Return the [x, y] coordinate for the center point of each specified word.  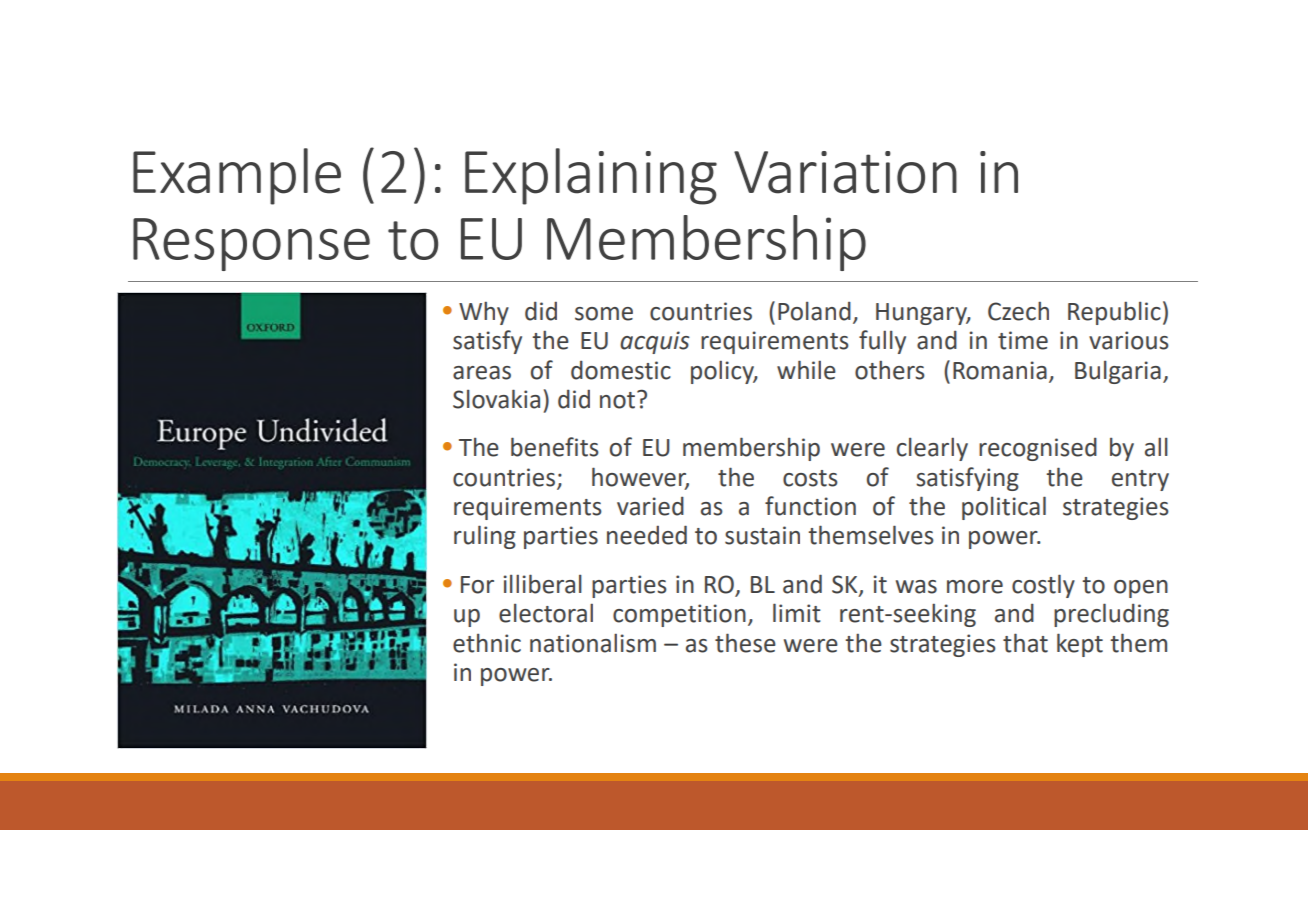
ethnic [487, 643]
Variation [845, 172]
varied [650, 506]
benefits [555, 447]
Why [484, 313]
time [1023, 340]
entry [1140, 480]
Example [237, 176]
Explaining [591, 176]
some [604, 314]
